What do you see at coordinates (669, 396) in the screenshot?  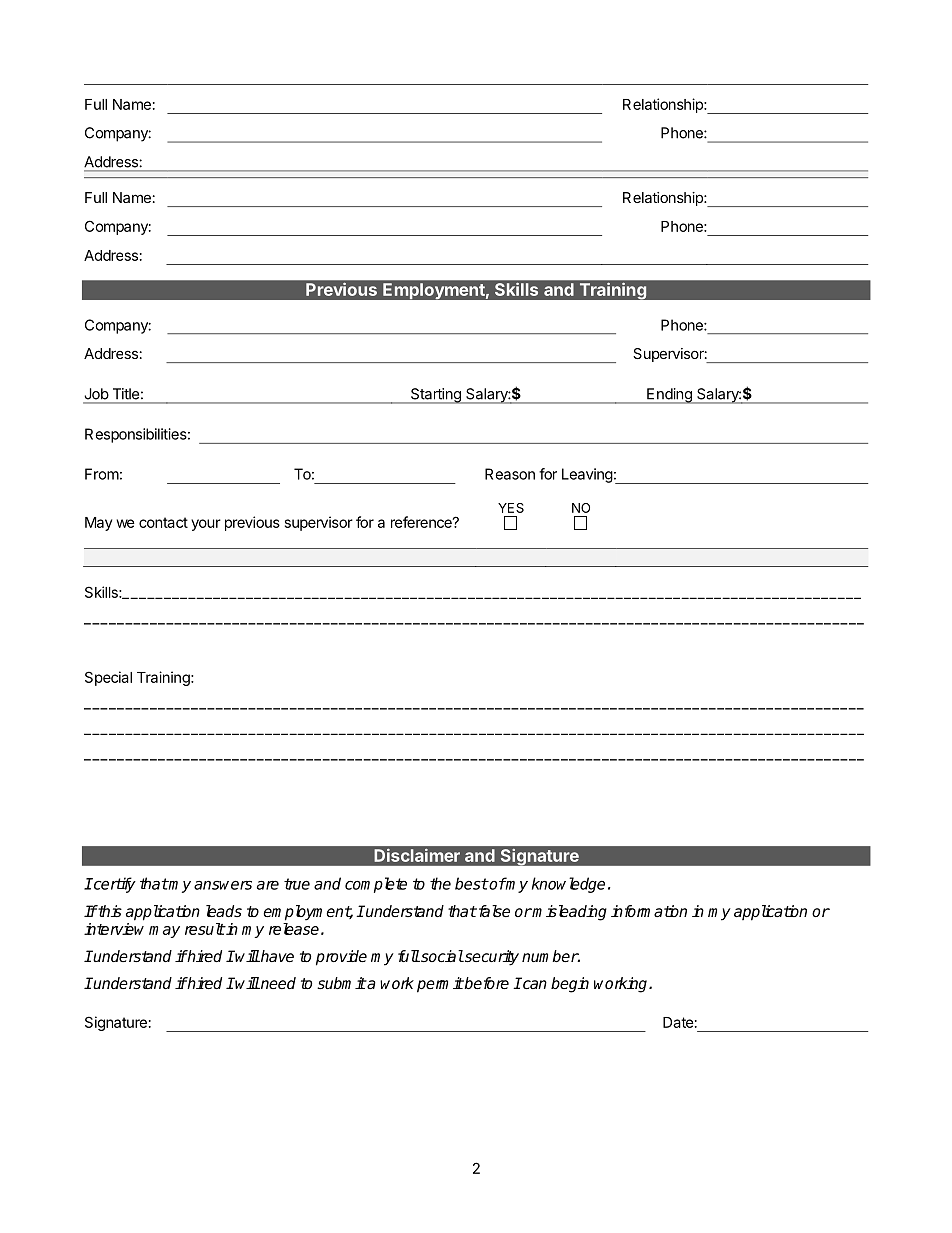 I see `Ending` at bounding box center [669, 396].
